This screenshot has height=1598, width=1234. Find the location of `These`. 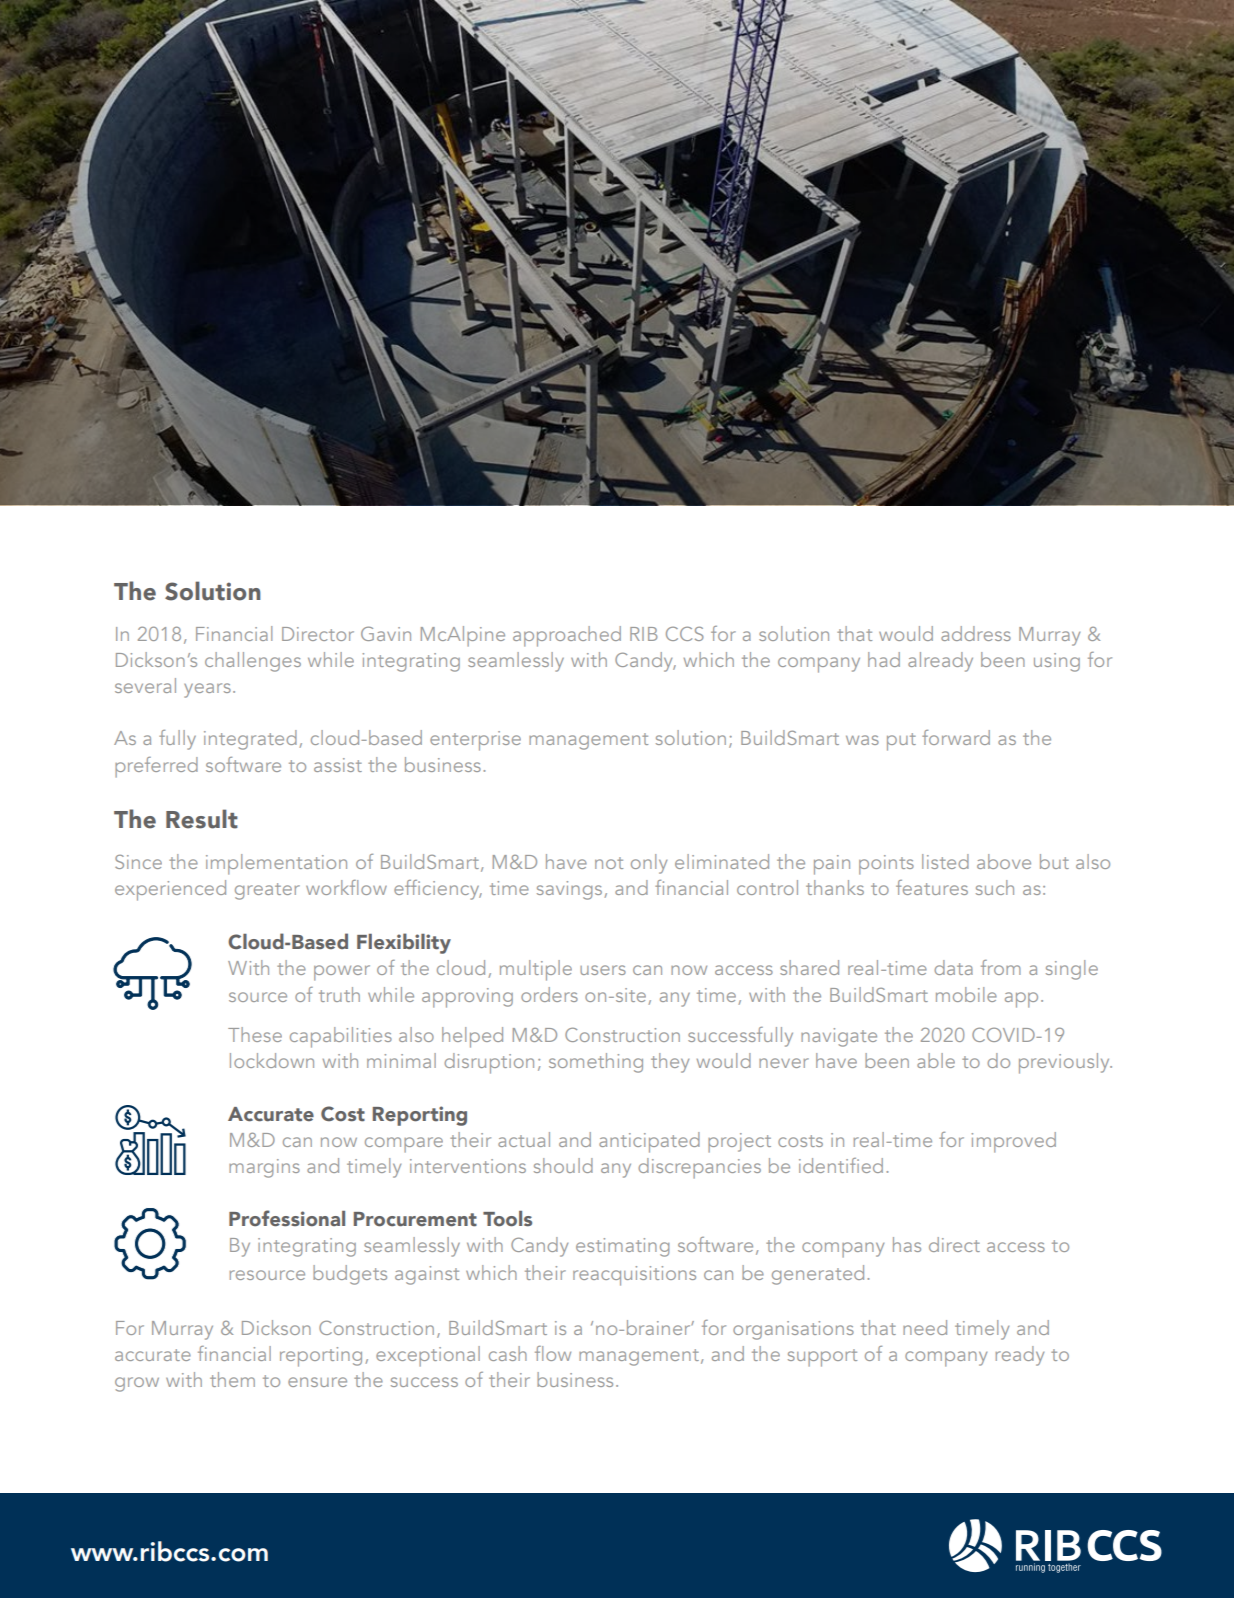

These is located at coordinates (255, 1034).
